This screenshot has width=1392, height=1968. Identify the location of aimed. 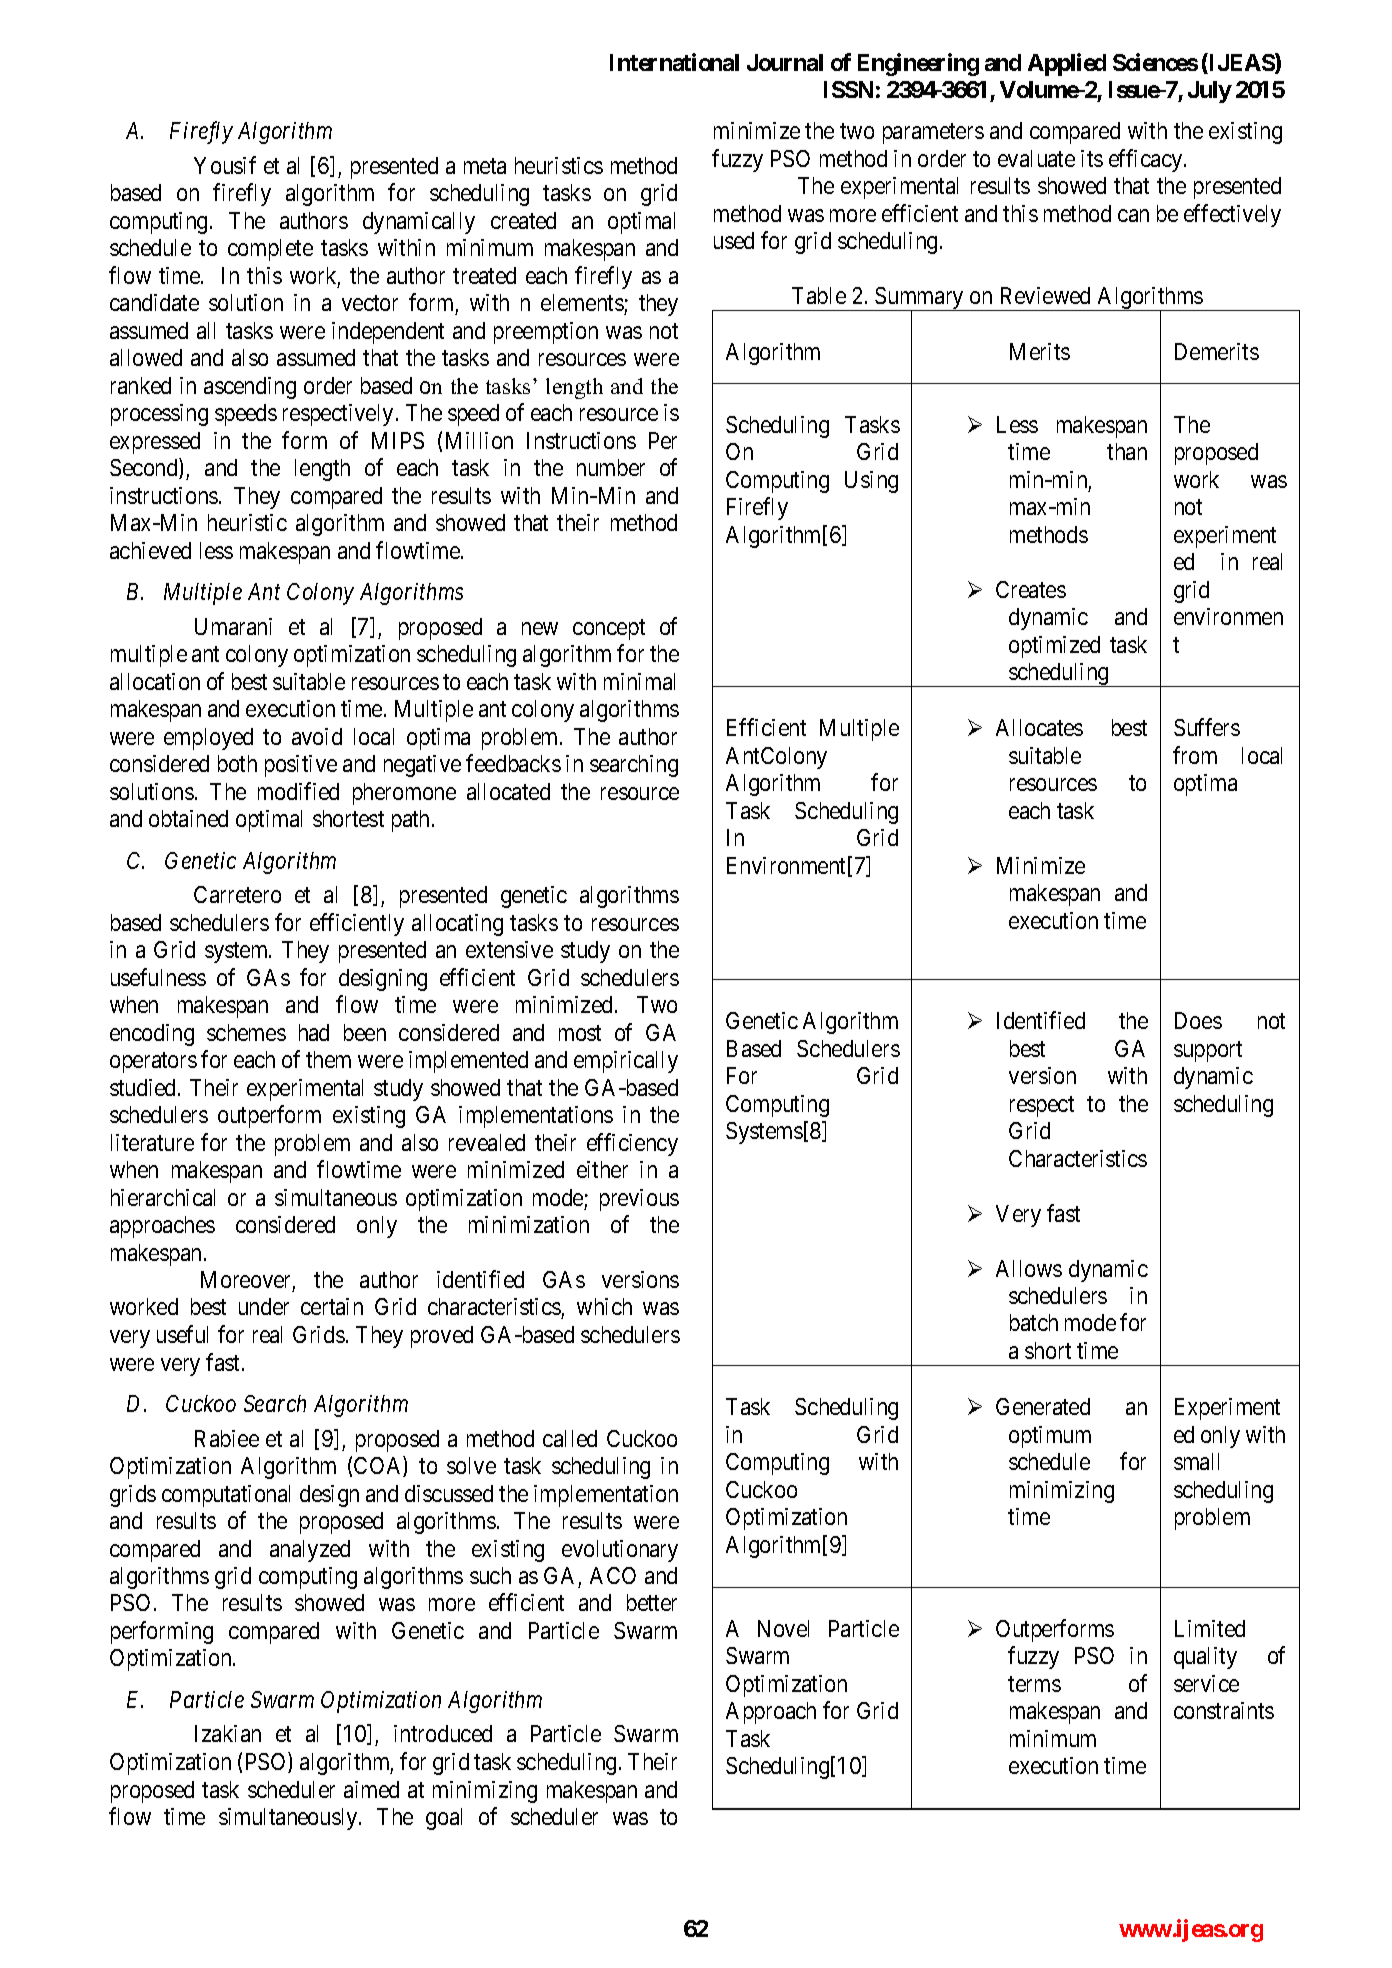
(371, 1789).
